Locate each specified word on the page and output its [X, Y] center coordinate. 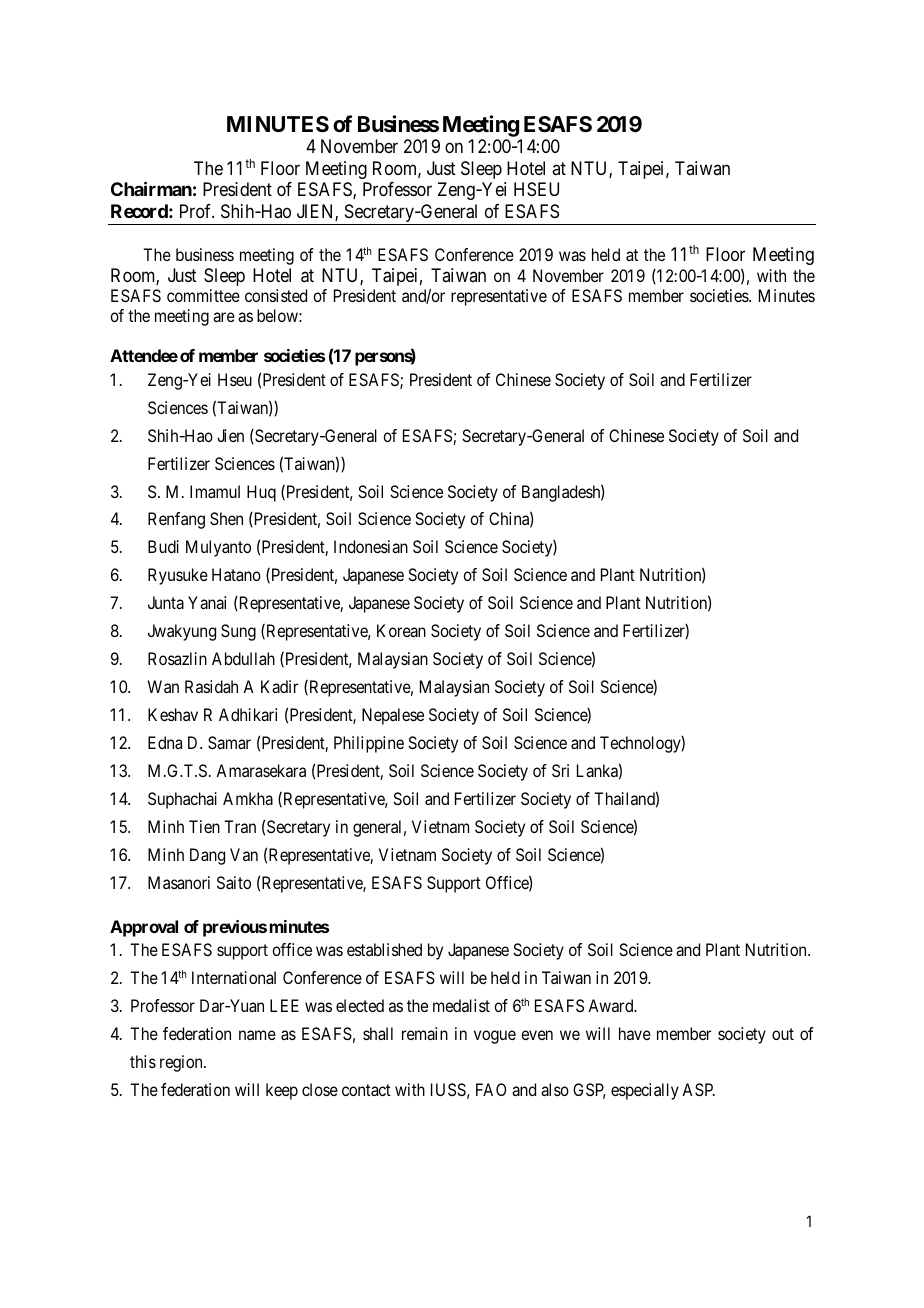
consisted [276, 295]
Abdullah [243, 658]
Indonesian [371, 546]
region [182, 1063]
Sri [560, 770]
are [224, 317]
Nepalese [393, 716]
